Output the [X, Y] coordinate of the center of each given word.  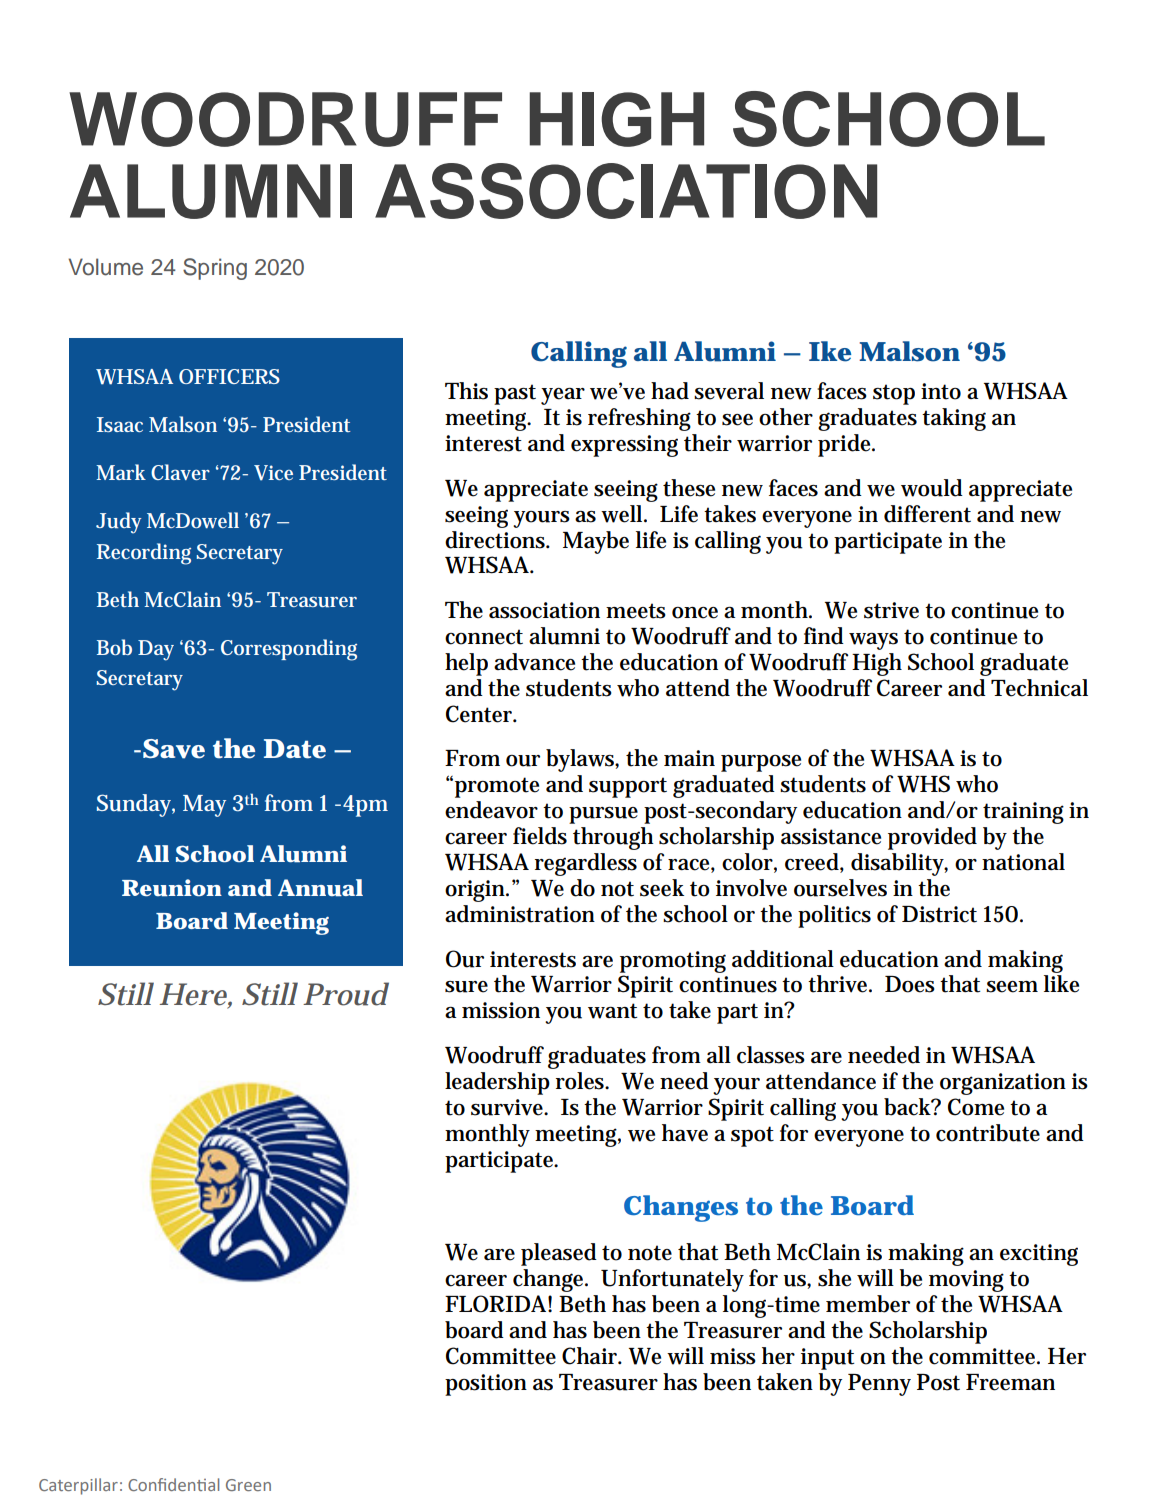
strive [891, 610]
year [563, 396]
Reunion [172, 888]
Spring [215, 269]
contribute [988, 1133]
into [941, 391]
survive [509, 1107]
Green [248, 1485]
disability [899, 864]
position [486, 1385]
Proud [346, 994]
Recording [144, 554]
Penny [879, 1385]
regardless [586, 864]
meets [636, 611]
